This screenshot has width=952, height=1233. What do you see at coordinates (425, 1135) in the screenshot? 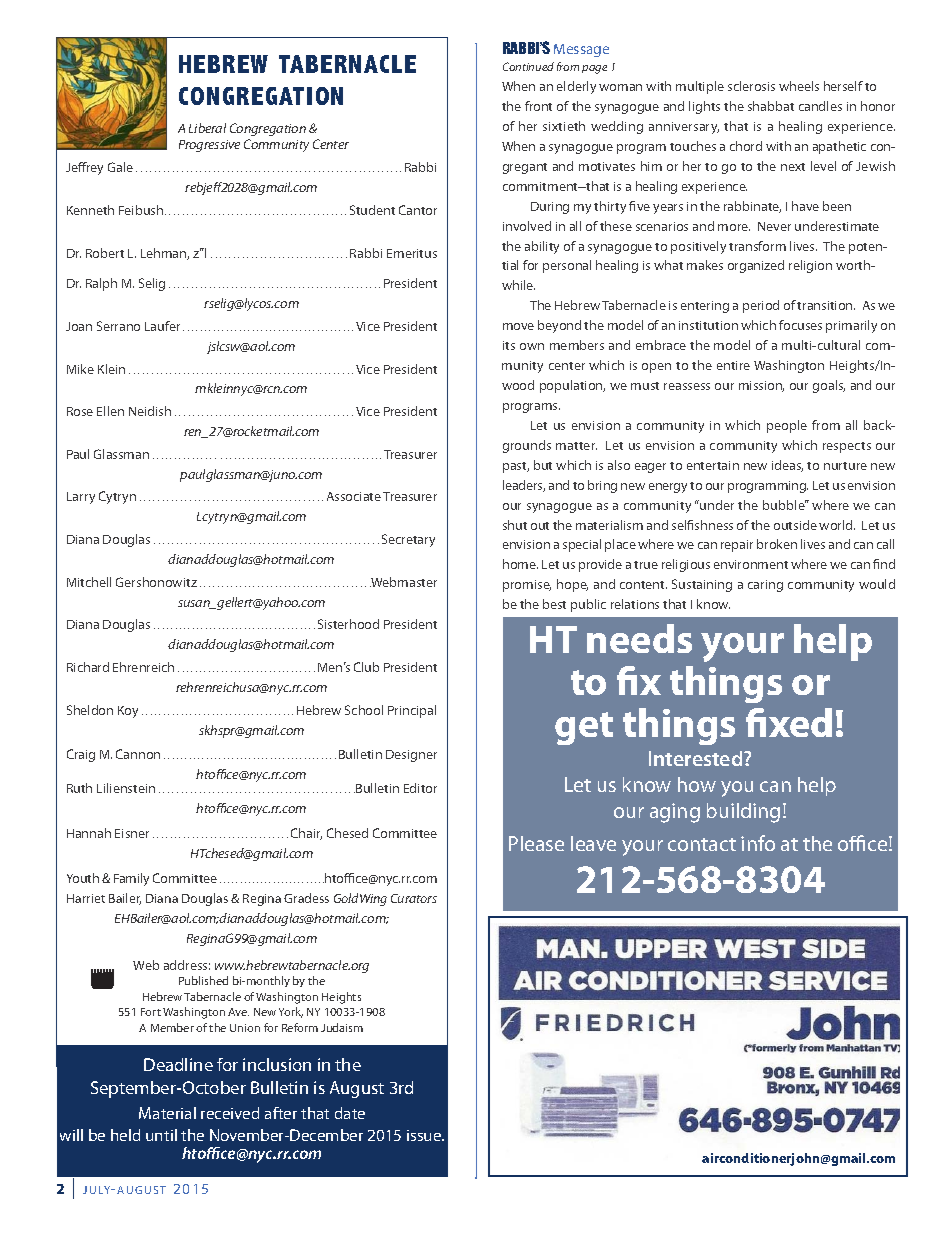
I see `issue` at bounding box center [425, 1135].
